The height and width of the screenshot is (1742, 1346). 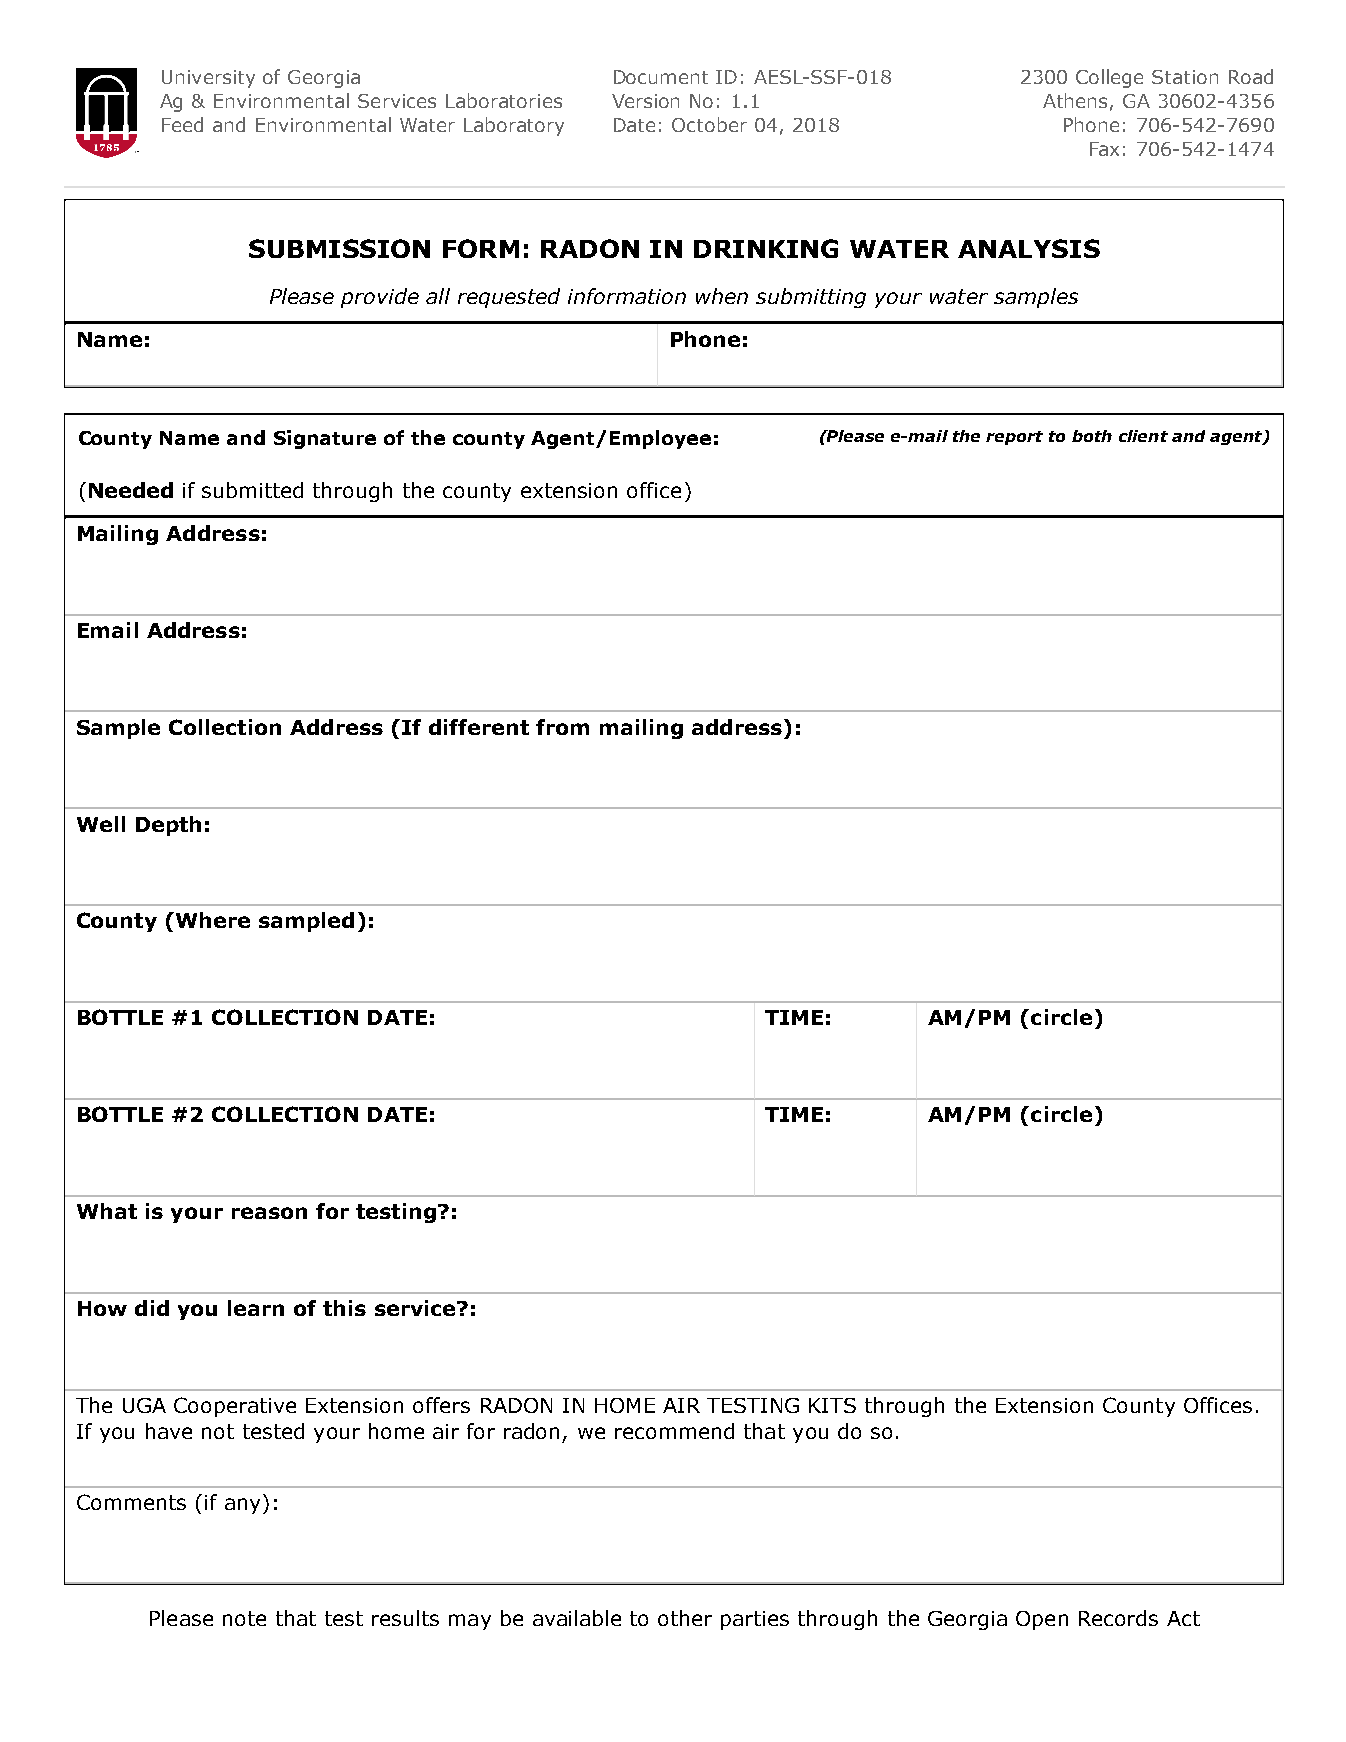 I want to click on reason, so click(x=269, y=1213).
